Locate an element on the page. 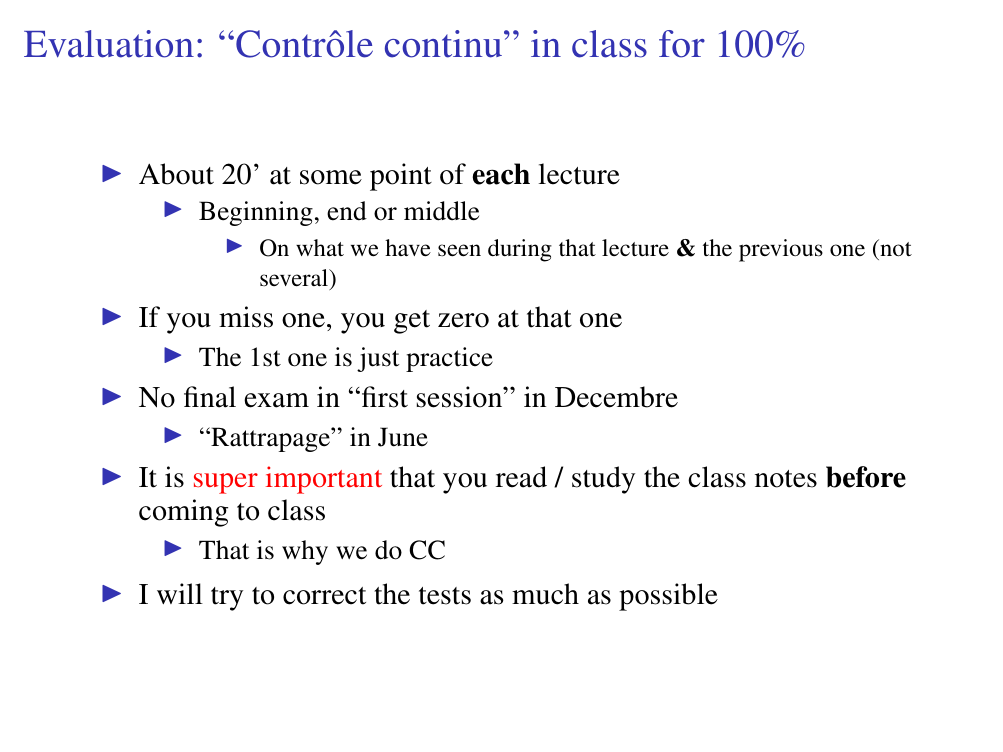 The image size is (1003, 752). point is located at coordinates (401, 177).
